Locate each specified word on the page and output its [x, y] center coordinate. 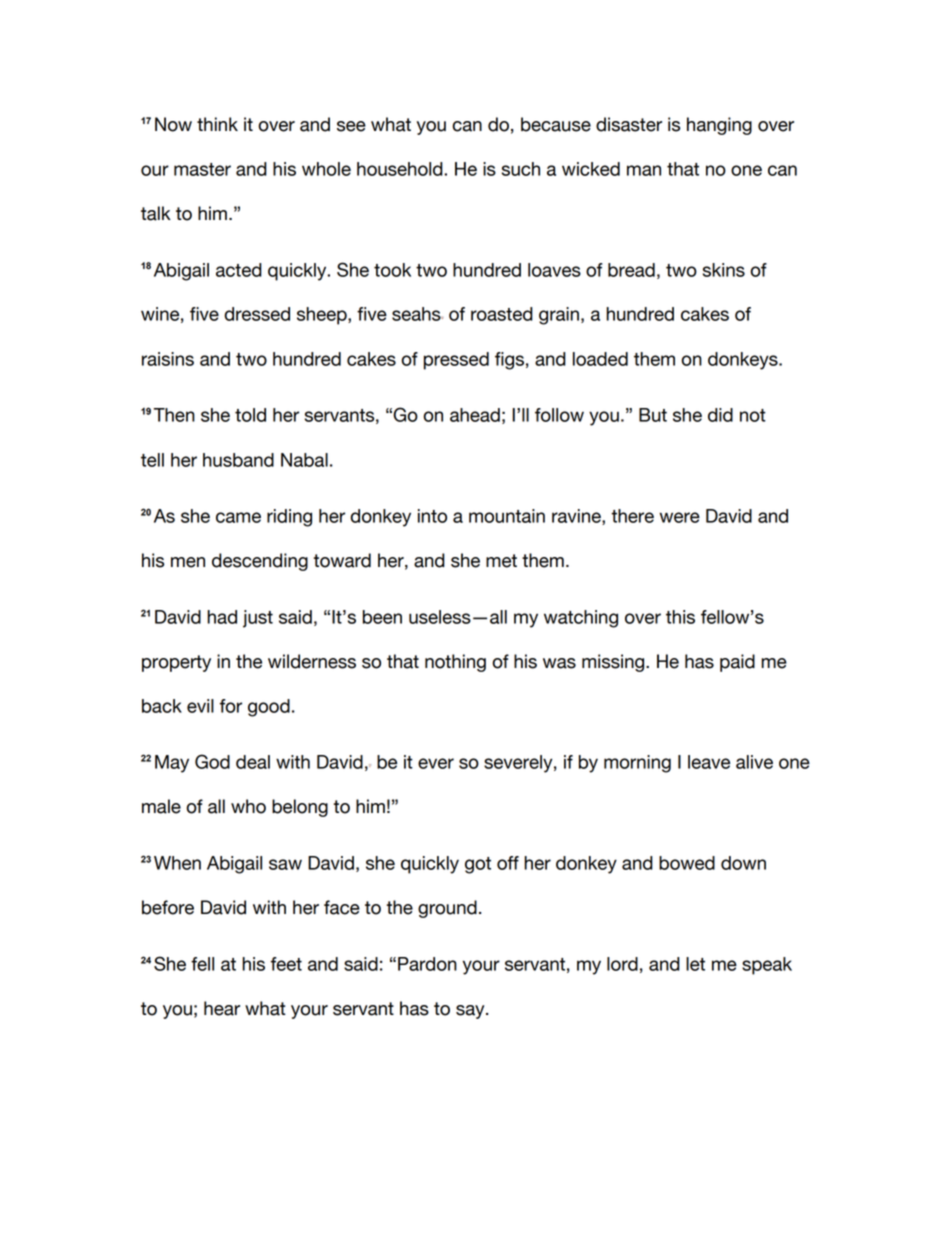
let [695, 964]
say [471, 1012]
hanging [719, 126]
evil [200, 706]
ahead [475, 415]
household [401, 169]
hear [222, 1008]
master [202, 169]
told [250, 415]
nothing [455, 663]
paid [737, 663]
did [720, 415]
